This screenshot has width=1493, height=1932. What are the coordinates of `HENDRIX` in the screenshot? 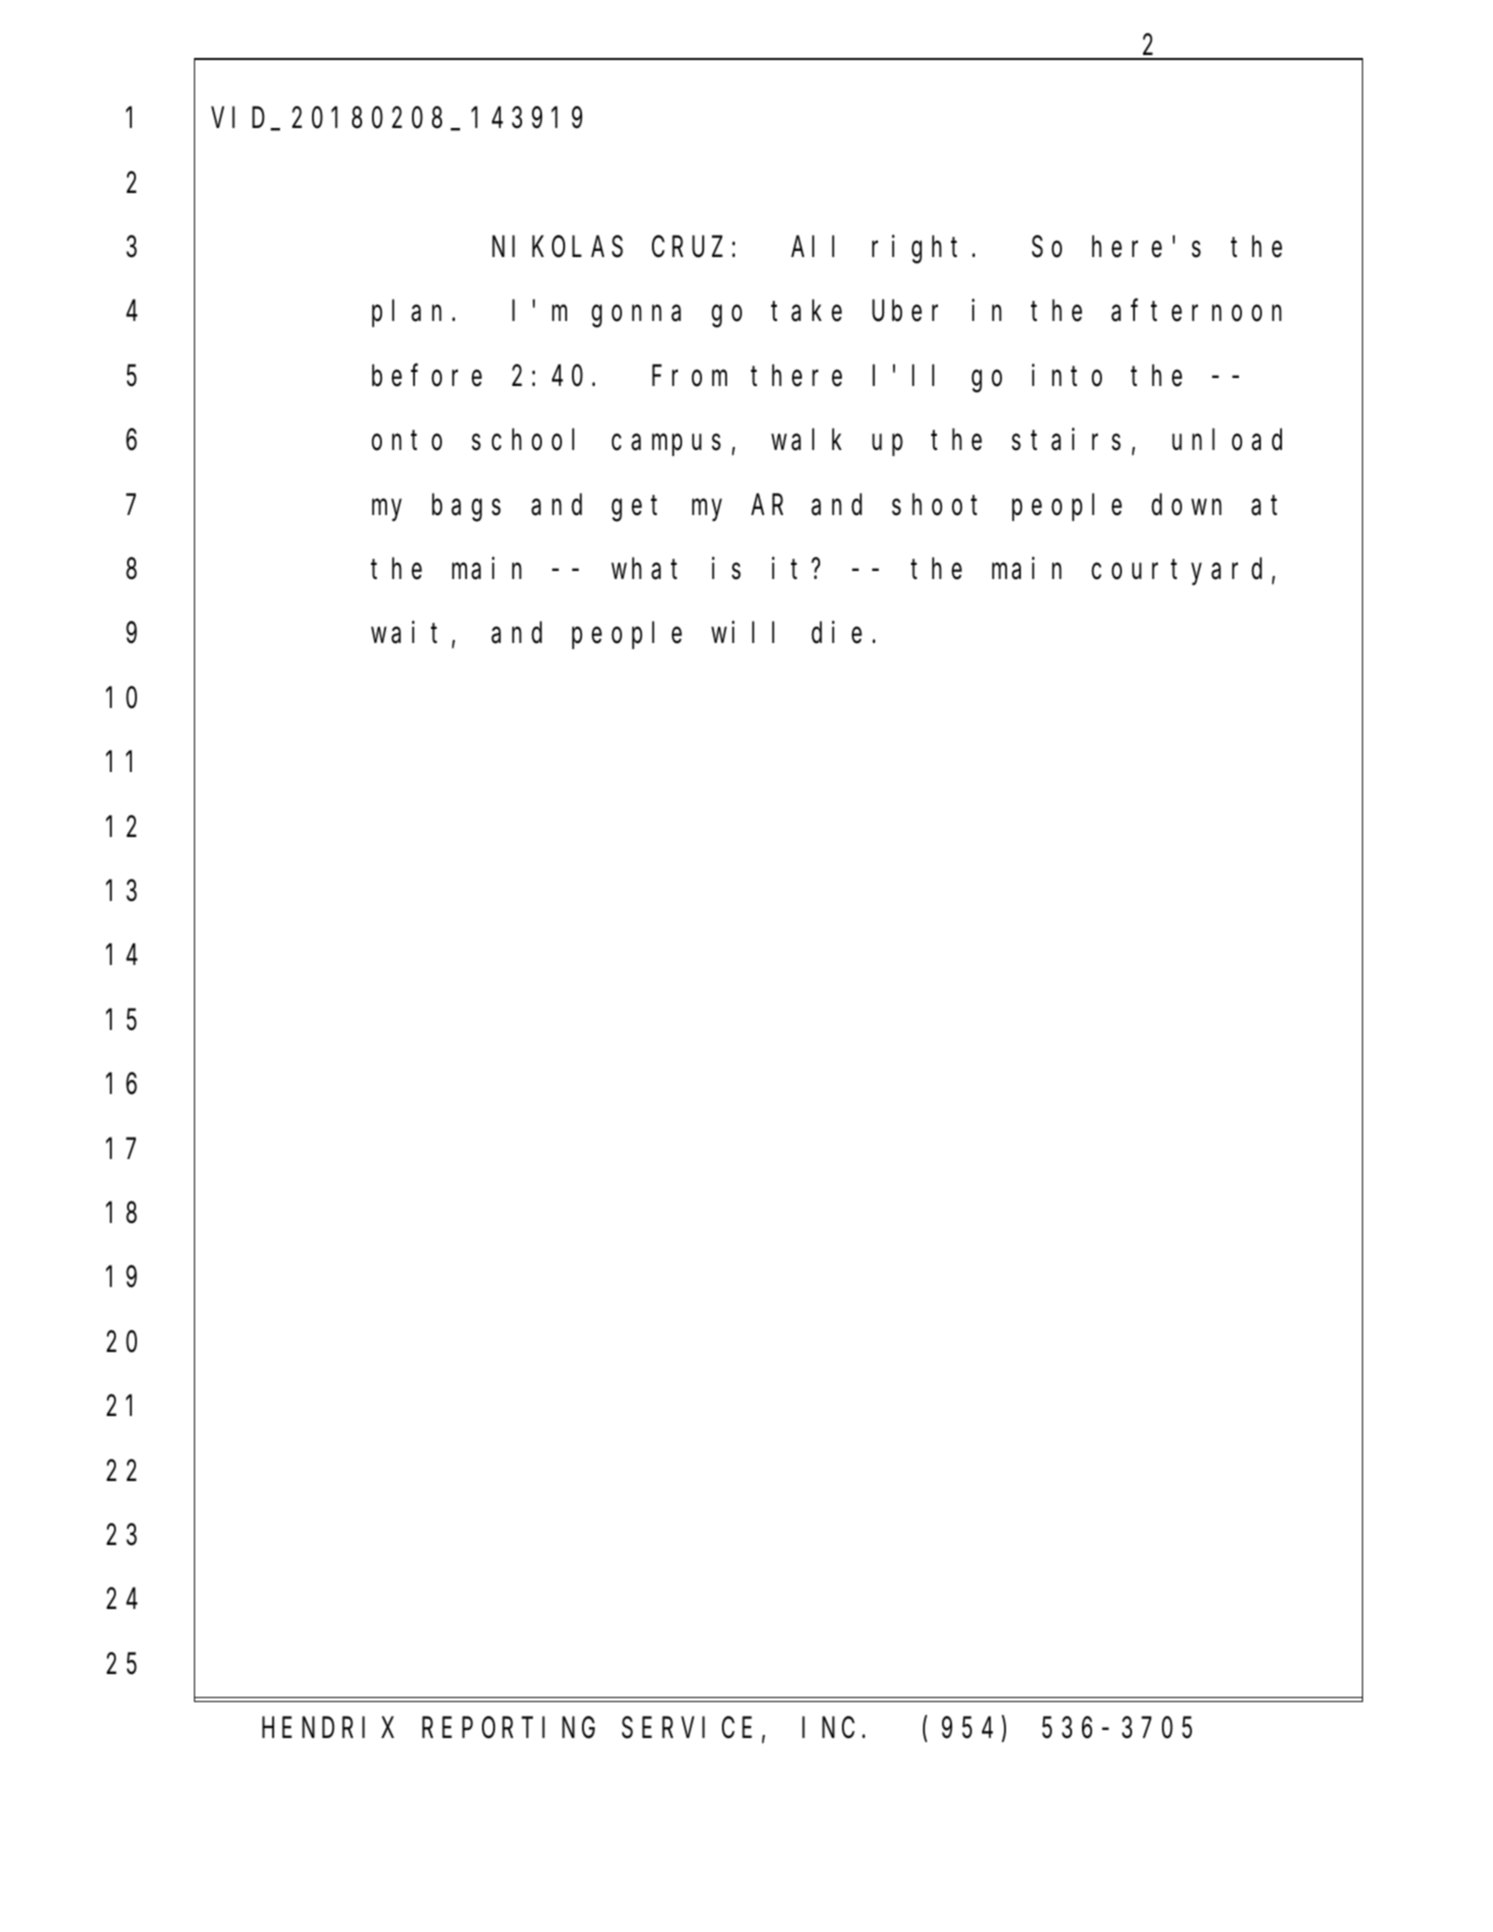 It's located at (328, 1729).
